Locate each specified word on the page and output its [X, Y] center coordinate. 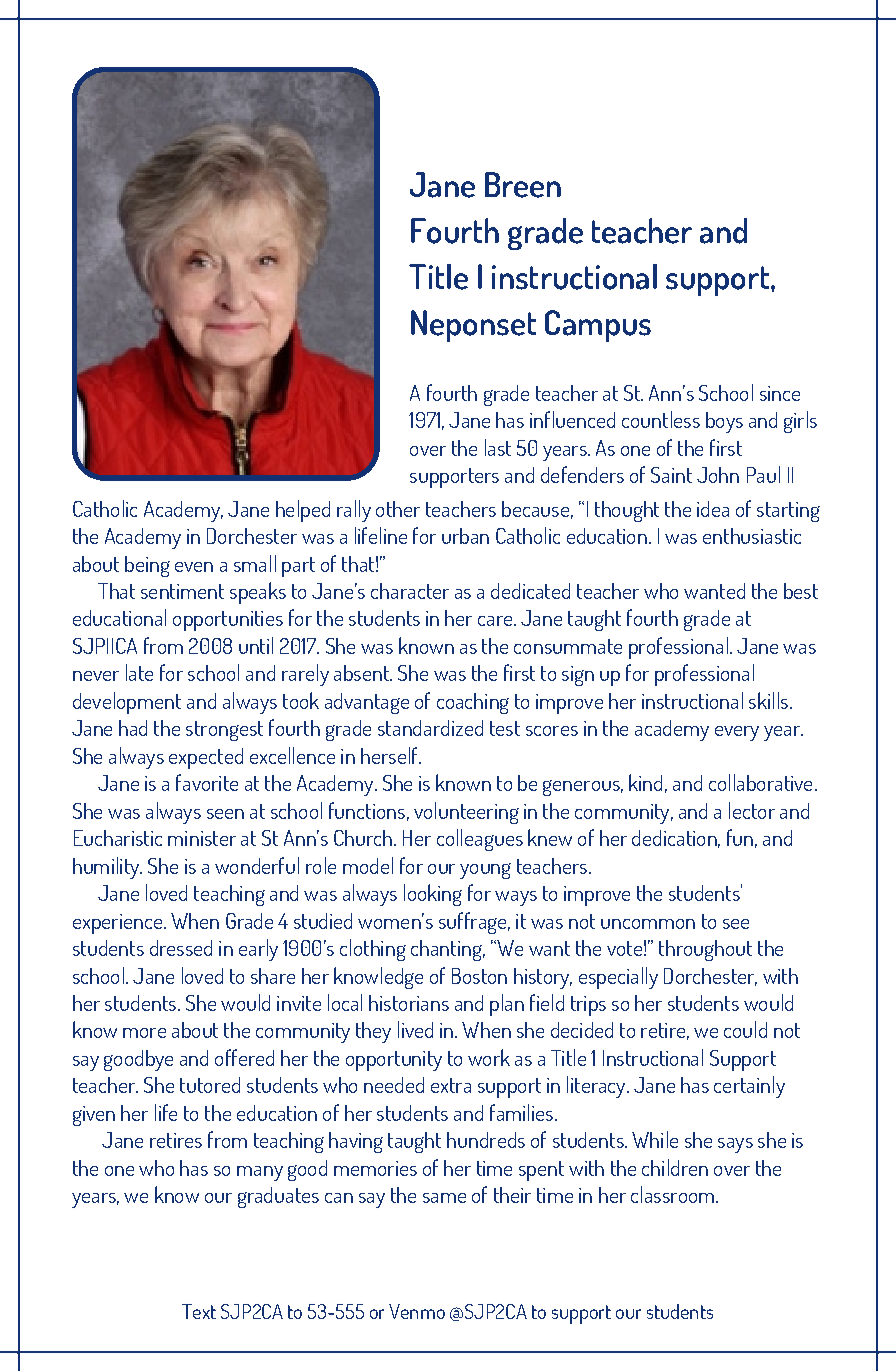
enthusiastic [752, 536]
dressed [181, 948]
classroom [674, 1194]
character [410, 591]
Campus [598, 326]
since [780, 393]
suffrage [474, 923]
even [194, 567]
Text [199, 1311]
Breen [523, 185]
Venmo [417, 1311]
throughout [705, 950]
